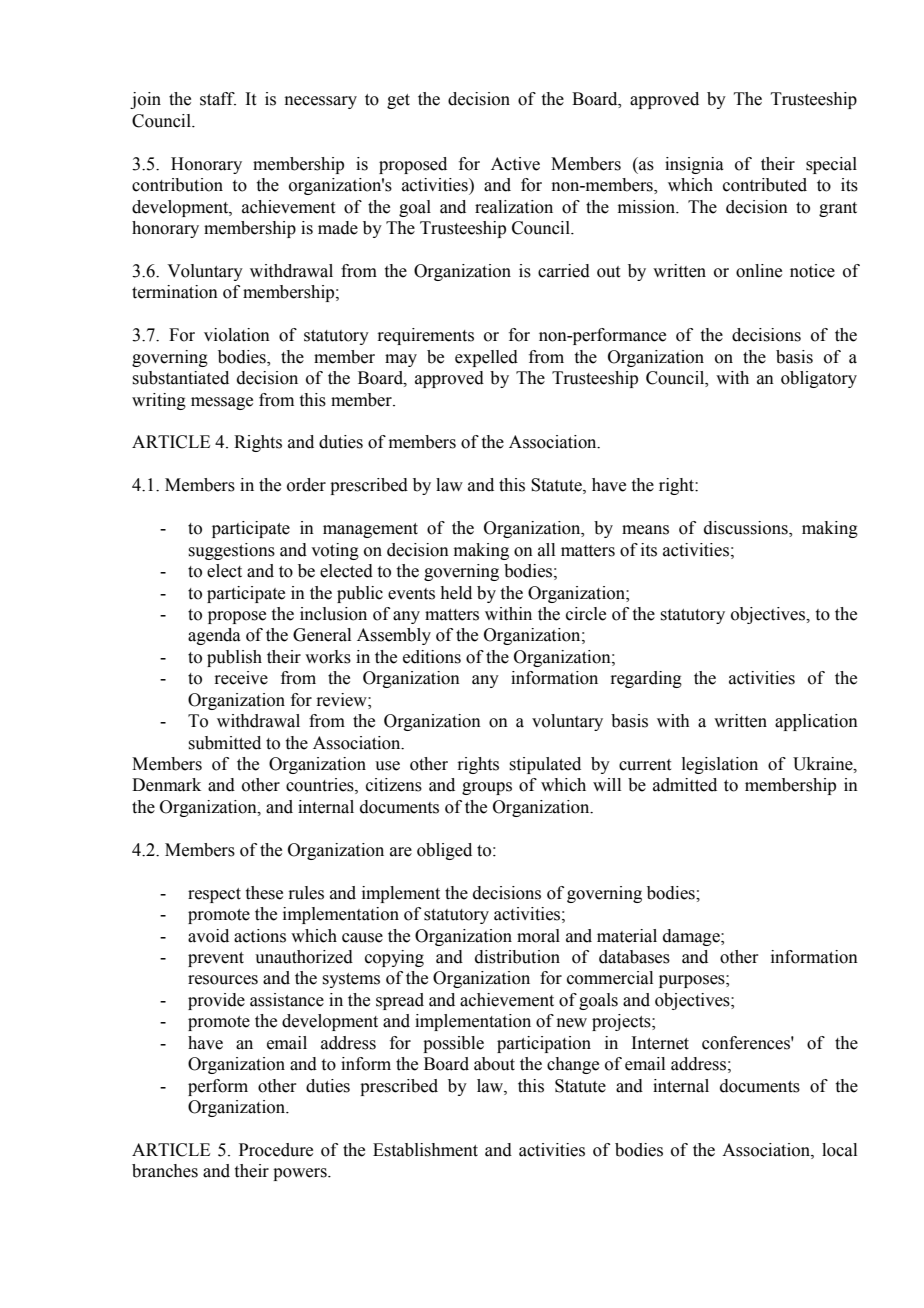 Image resolution: width=924 pixels, height=1308 pixels. Describe the element at coordinates (276, 1150) in the document. I see `Procedure` at that location.
